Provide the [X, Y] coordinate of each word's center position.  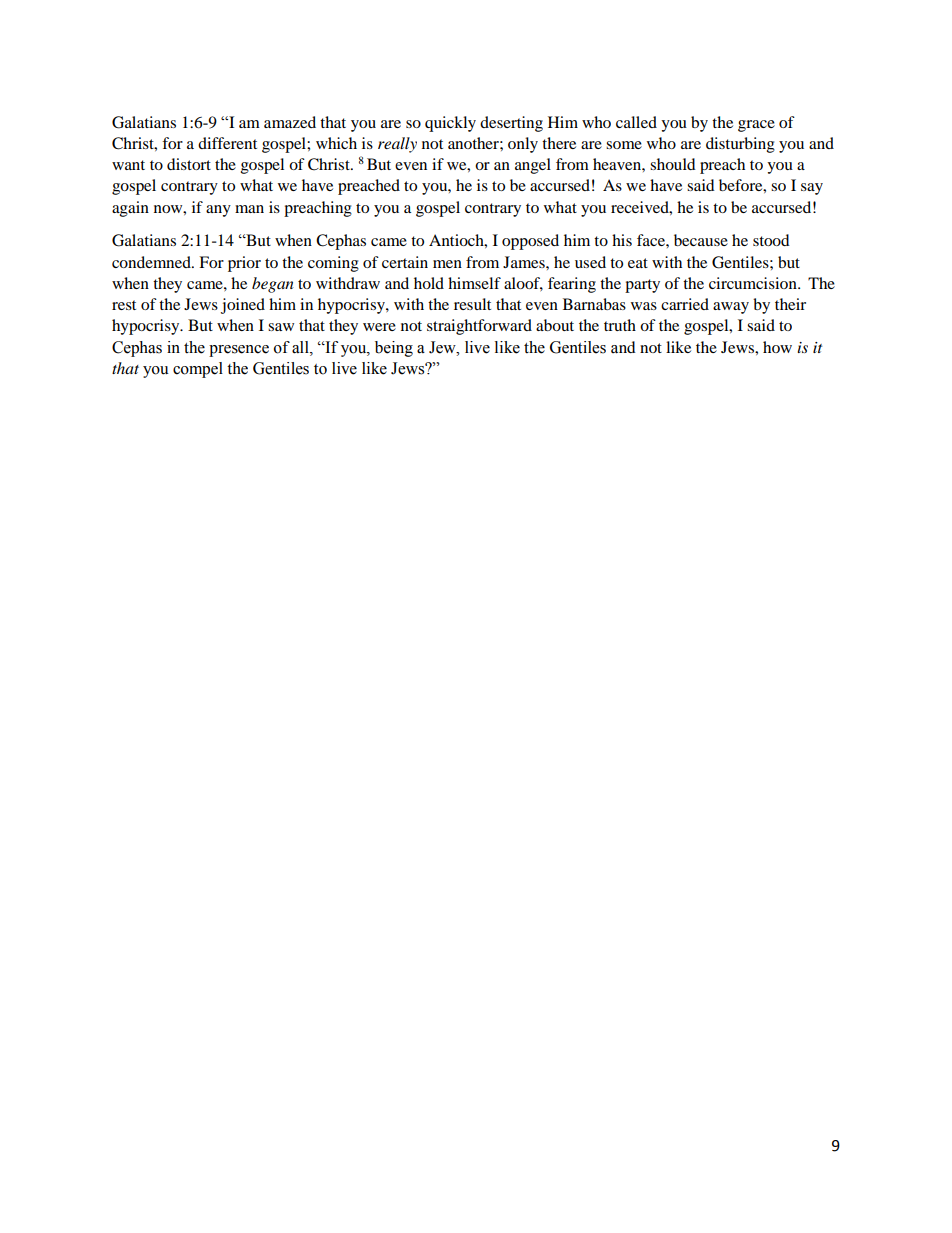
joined [243, 306]
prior [244, 264]
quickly [450, 124]
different [227, 143]
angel [533, 166]
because [701, 240]
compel [198, 370]
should [673, 164]
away [731, 308]
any [218, 211]
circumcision [754, 283]
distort [189, 164]
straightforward [479, 327]
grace [756, 126]
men [447, 264]
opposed [530, 242]
